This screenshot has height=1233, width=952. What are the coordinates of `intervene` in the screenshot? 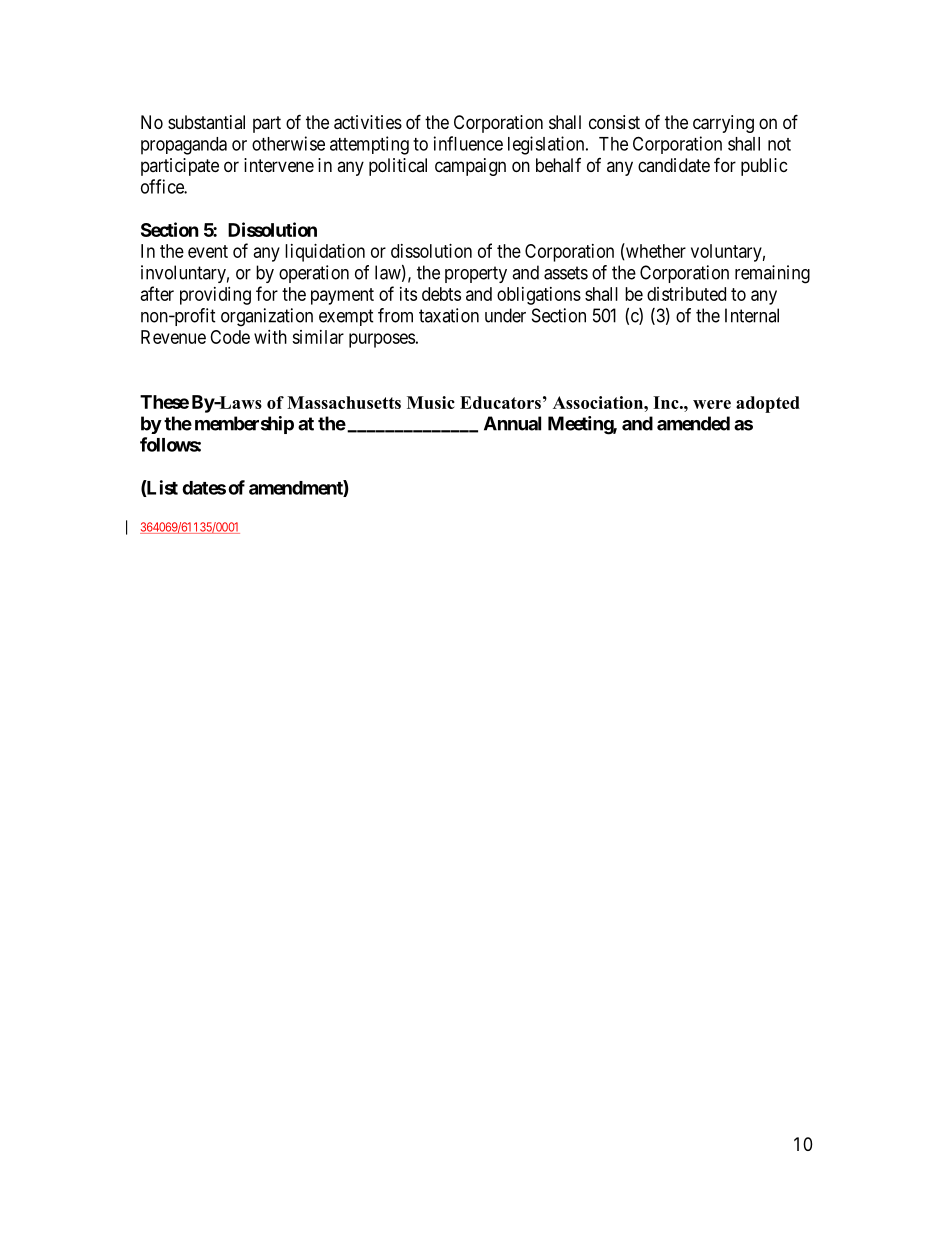 It's located at (279, 165).
